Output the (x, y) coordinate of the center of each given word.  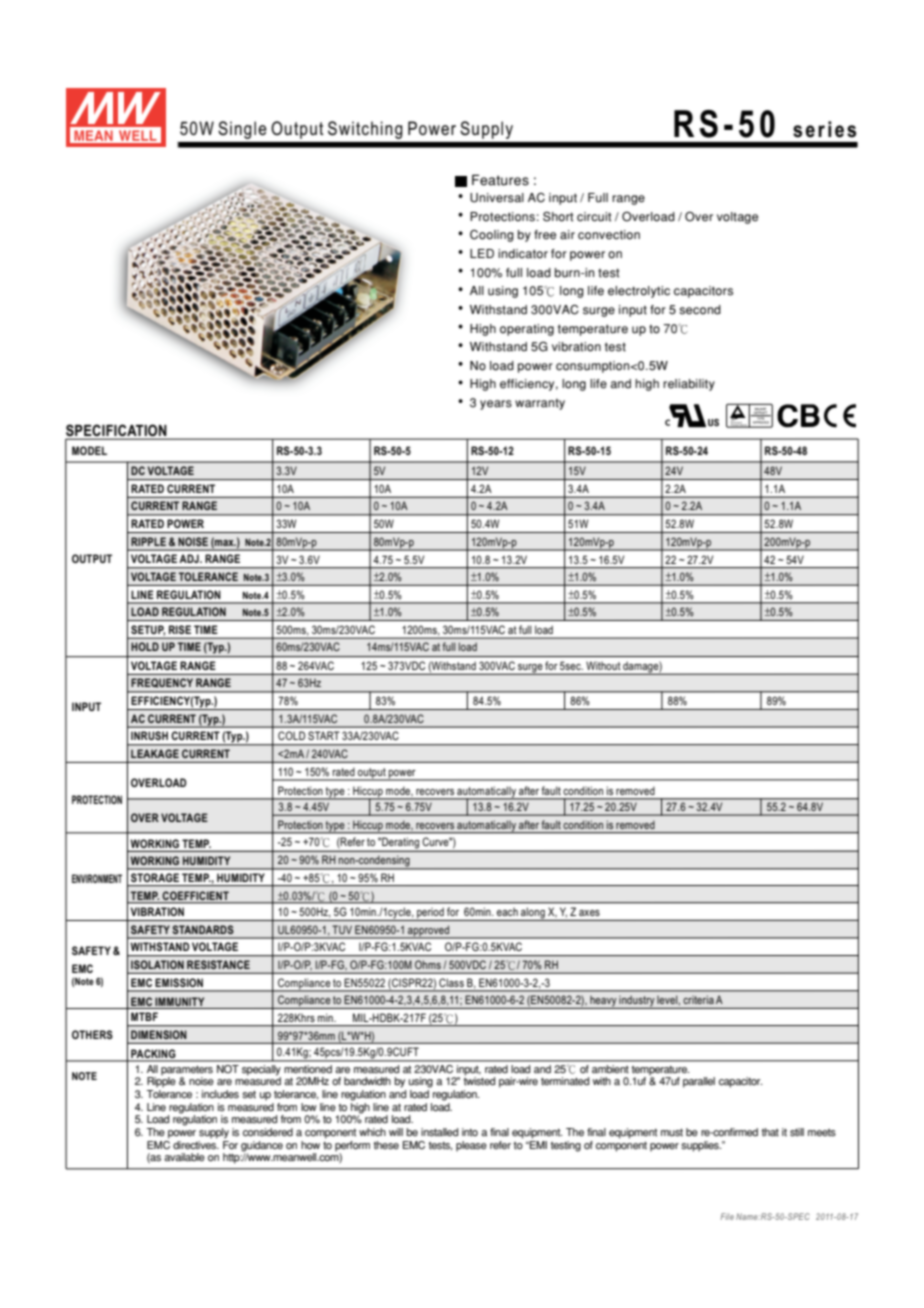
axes (589, 913)
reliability (689, 385)
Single (242, 130)
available (184, 1157)
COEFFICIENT (196, 895)
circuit (594, 217)
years (496, 405)
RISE (180, 629)
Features (500, 180)
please (471, 1146)
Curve (437, 841)
